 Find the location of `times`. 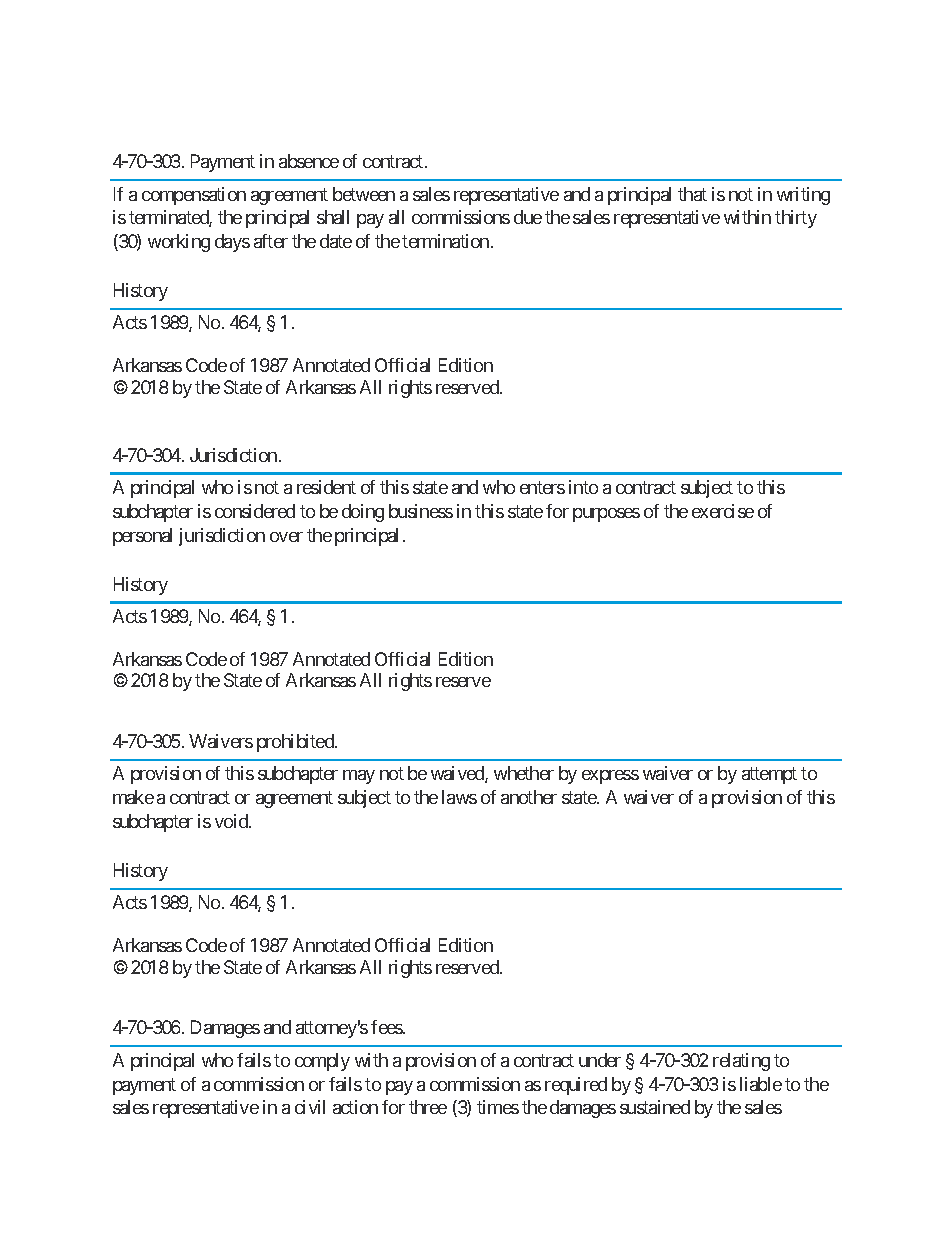

times is located at coordinates (498, 1107).
